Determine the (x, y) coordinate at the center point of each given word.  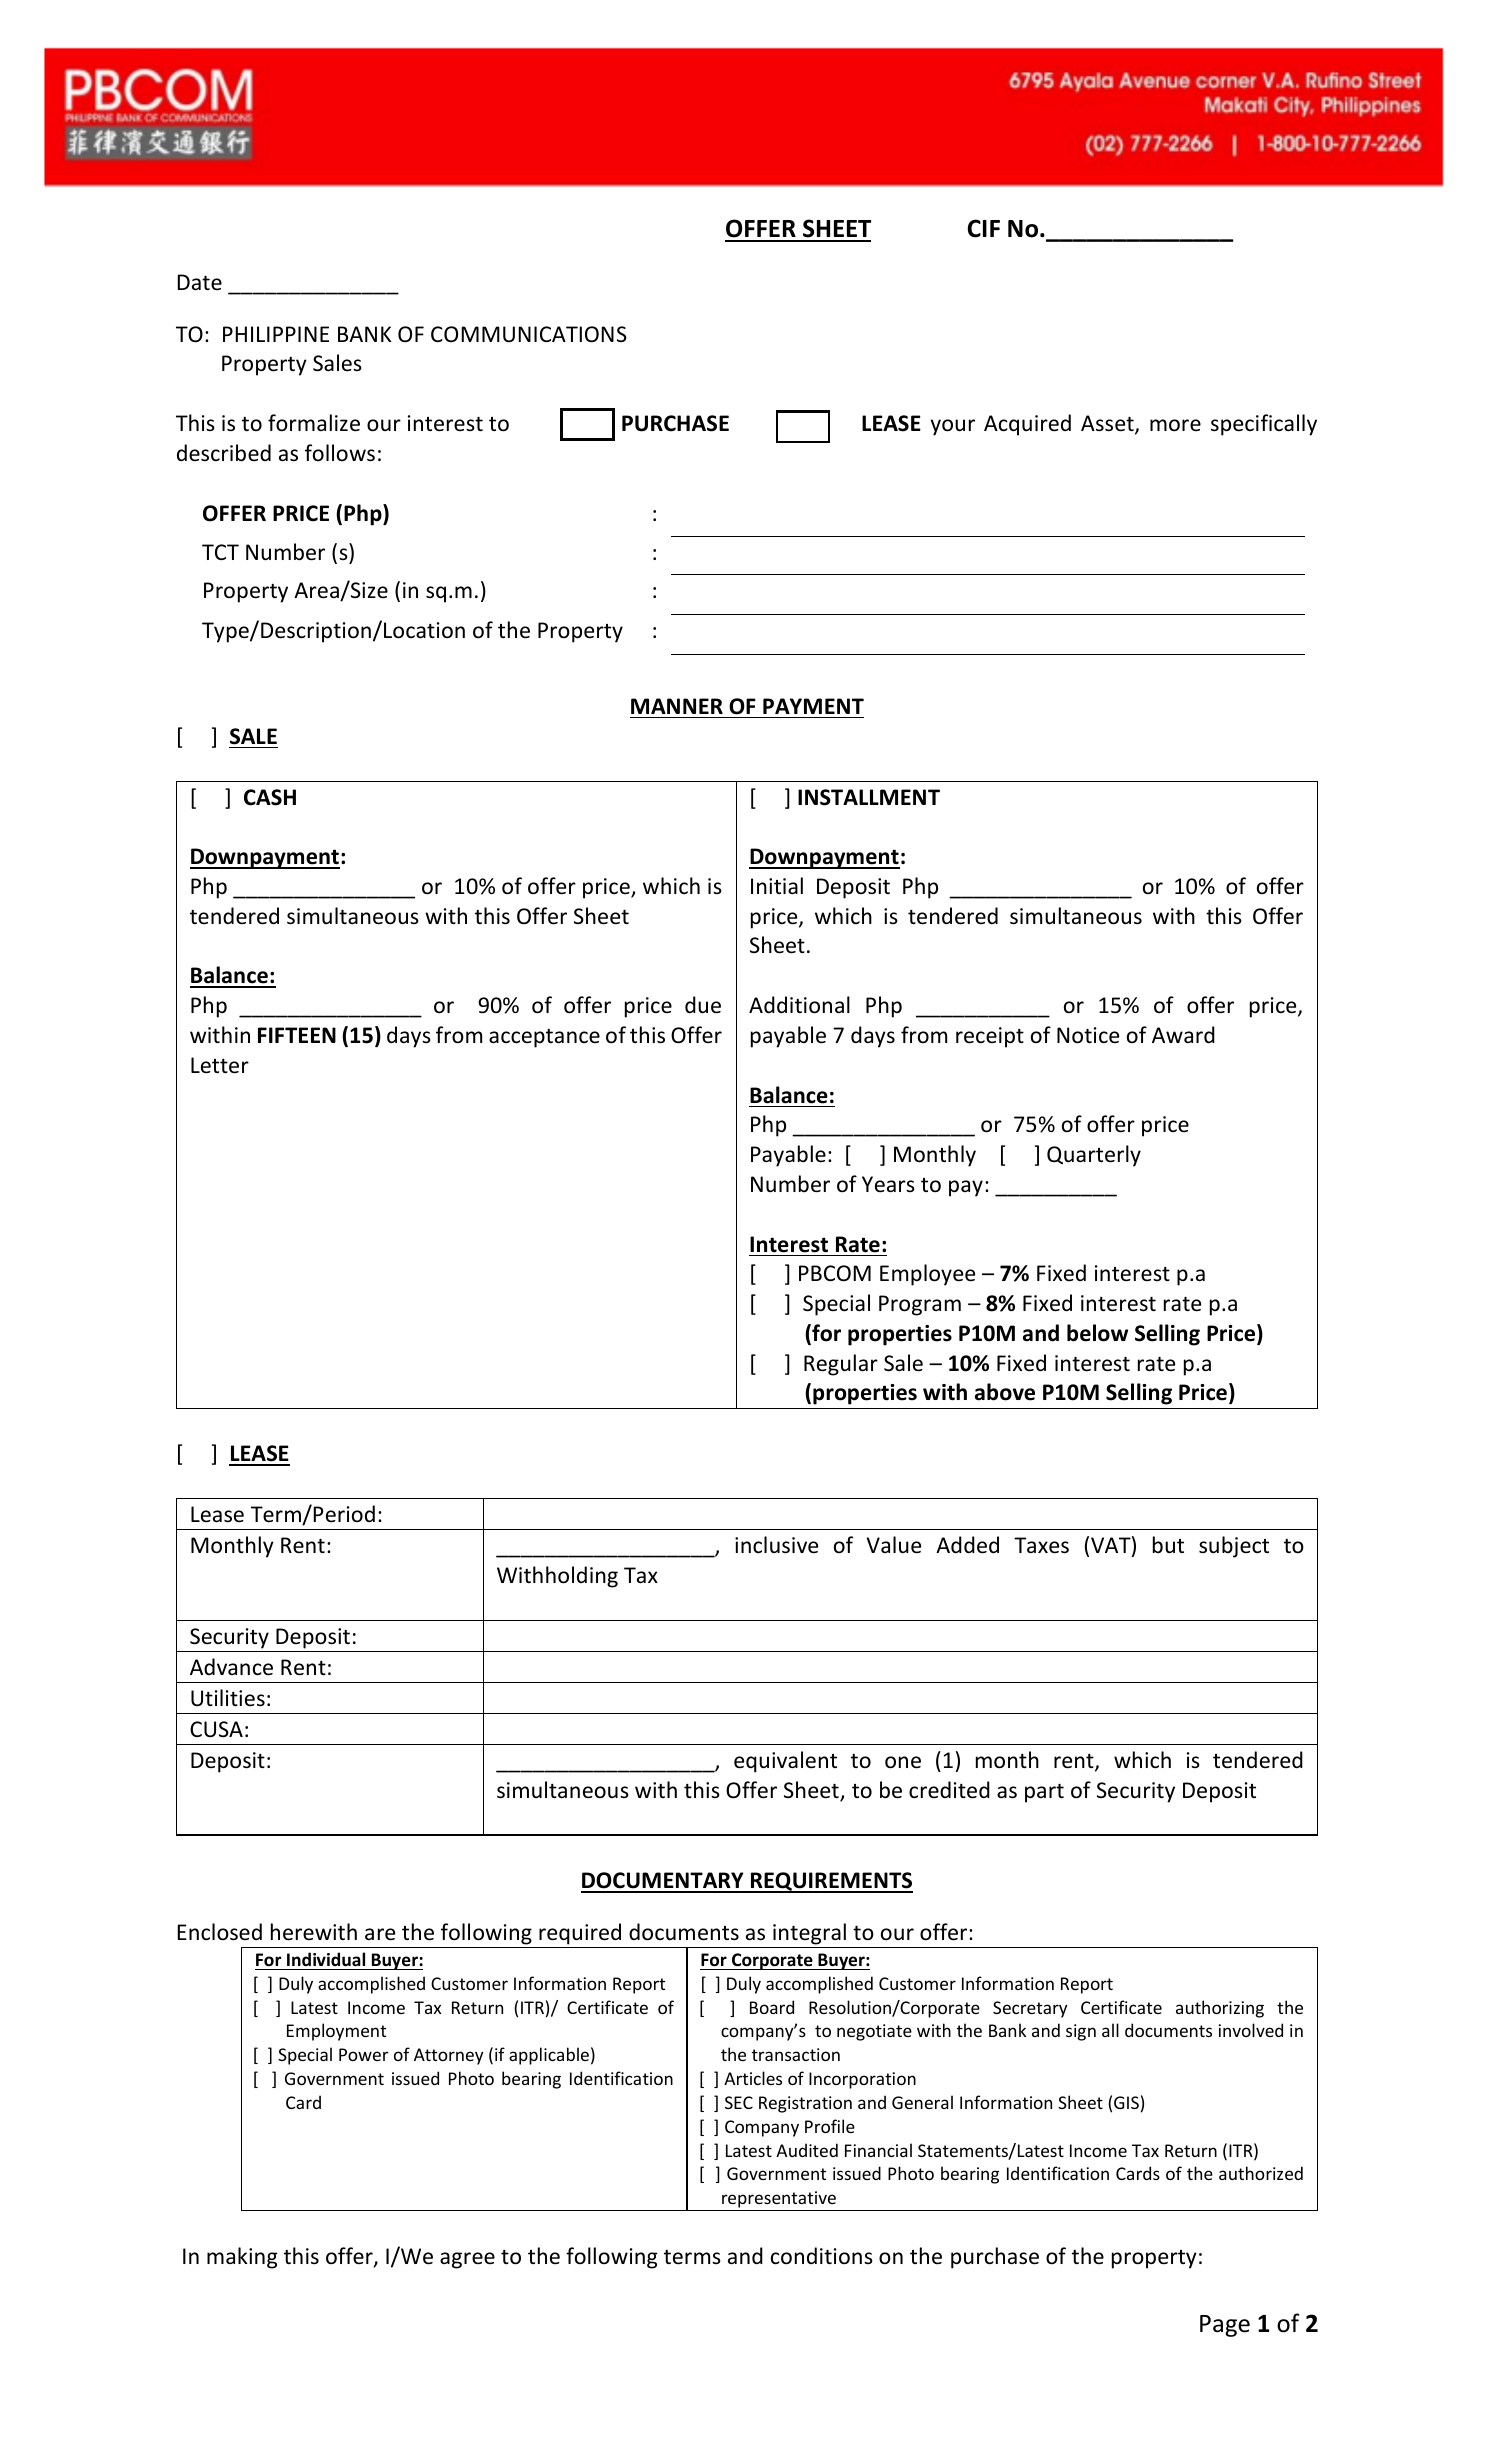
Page (1225, 2326)
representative (779, 2201)
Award (1183, 1034)
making (242, 2258)
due (703, 1005)
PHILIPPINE (276, 334)
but (1168, 1545)
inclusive (776, 1545)
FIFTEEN (297, 1035)
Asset (1108, 424)
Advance (231, 1667)
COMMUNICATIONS (529, 334)
